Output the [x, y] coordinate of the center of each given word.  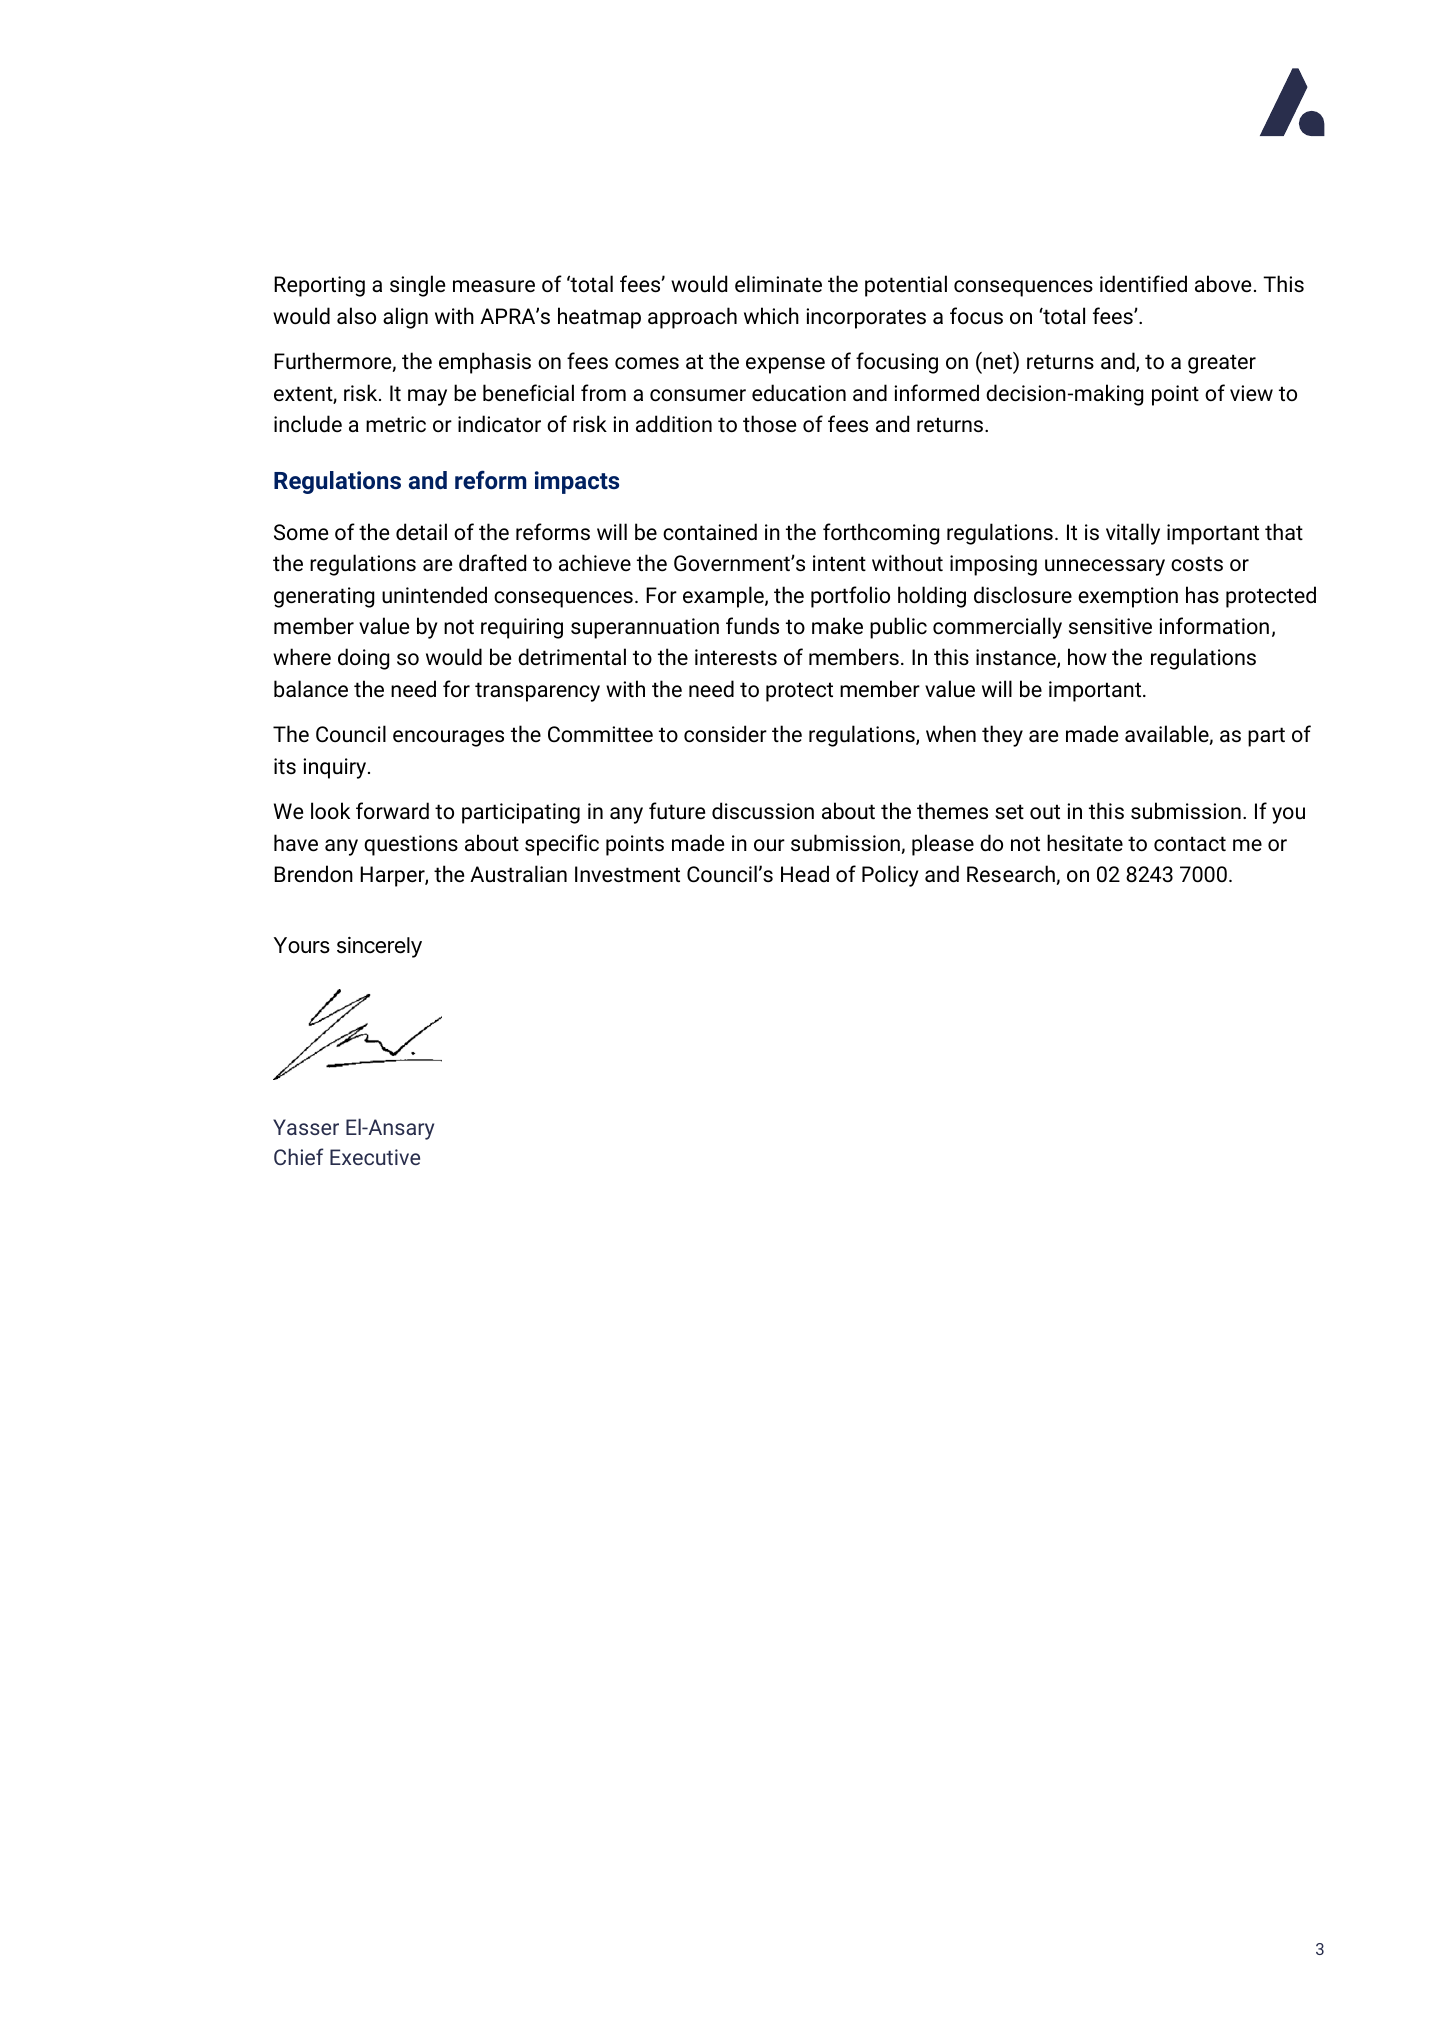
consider [725, 734]
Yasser [306, 1127]
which [771, 316]
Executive [375, 1157]
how [1087, 656]
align [405, 318]
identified [1143, 284]
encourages [448, 738]
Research [1011, 874]
